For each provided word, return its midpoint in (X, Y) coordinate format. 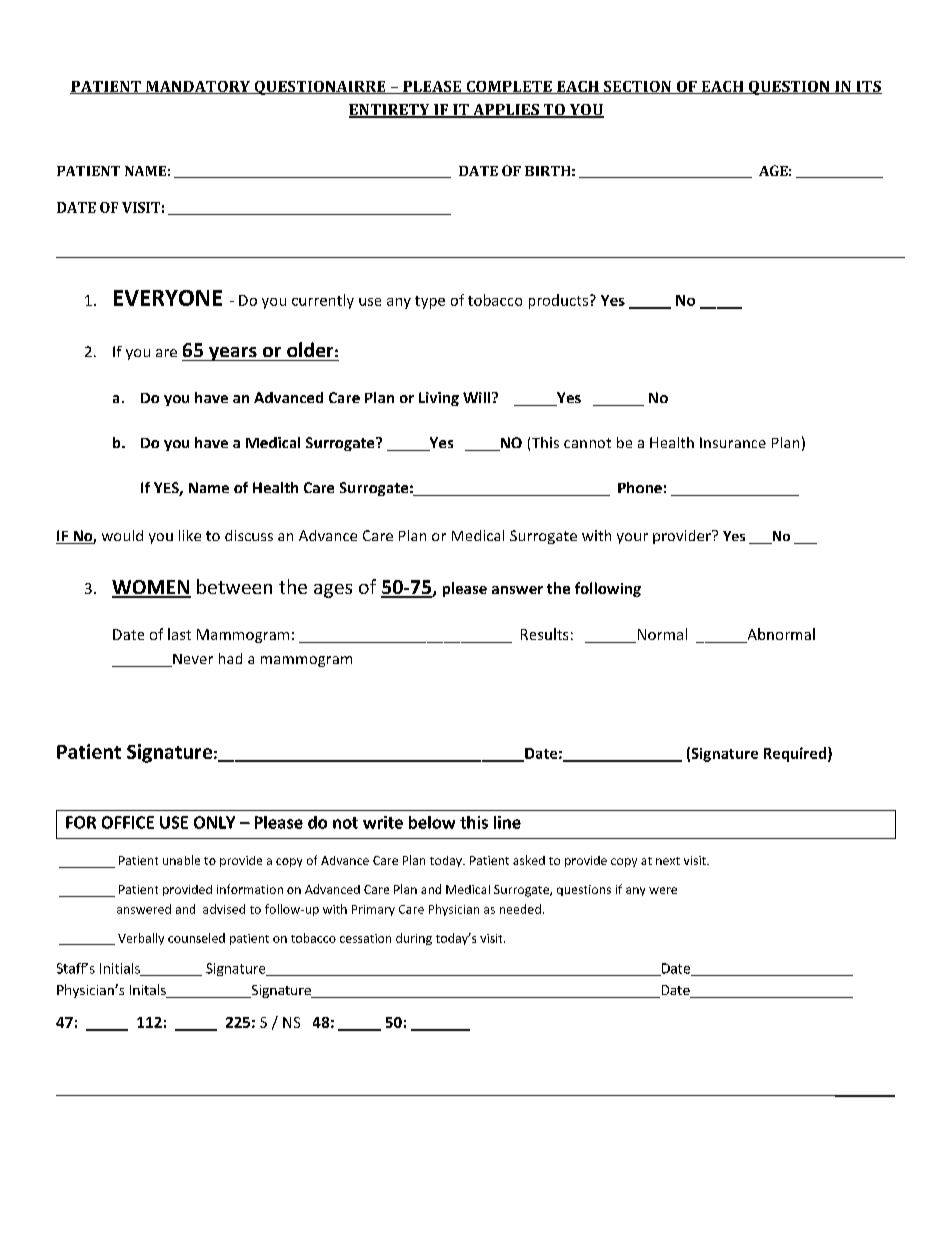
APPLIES (506, 111)
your (632, 538)
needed (520, 909)
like (190, 535)
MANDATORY (198, 87)
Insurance (733, 442)
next (668, 861)
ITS (868, 87)
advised (224, 909)
